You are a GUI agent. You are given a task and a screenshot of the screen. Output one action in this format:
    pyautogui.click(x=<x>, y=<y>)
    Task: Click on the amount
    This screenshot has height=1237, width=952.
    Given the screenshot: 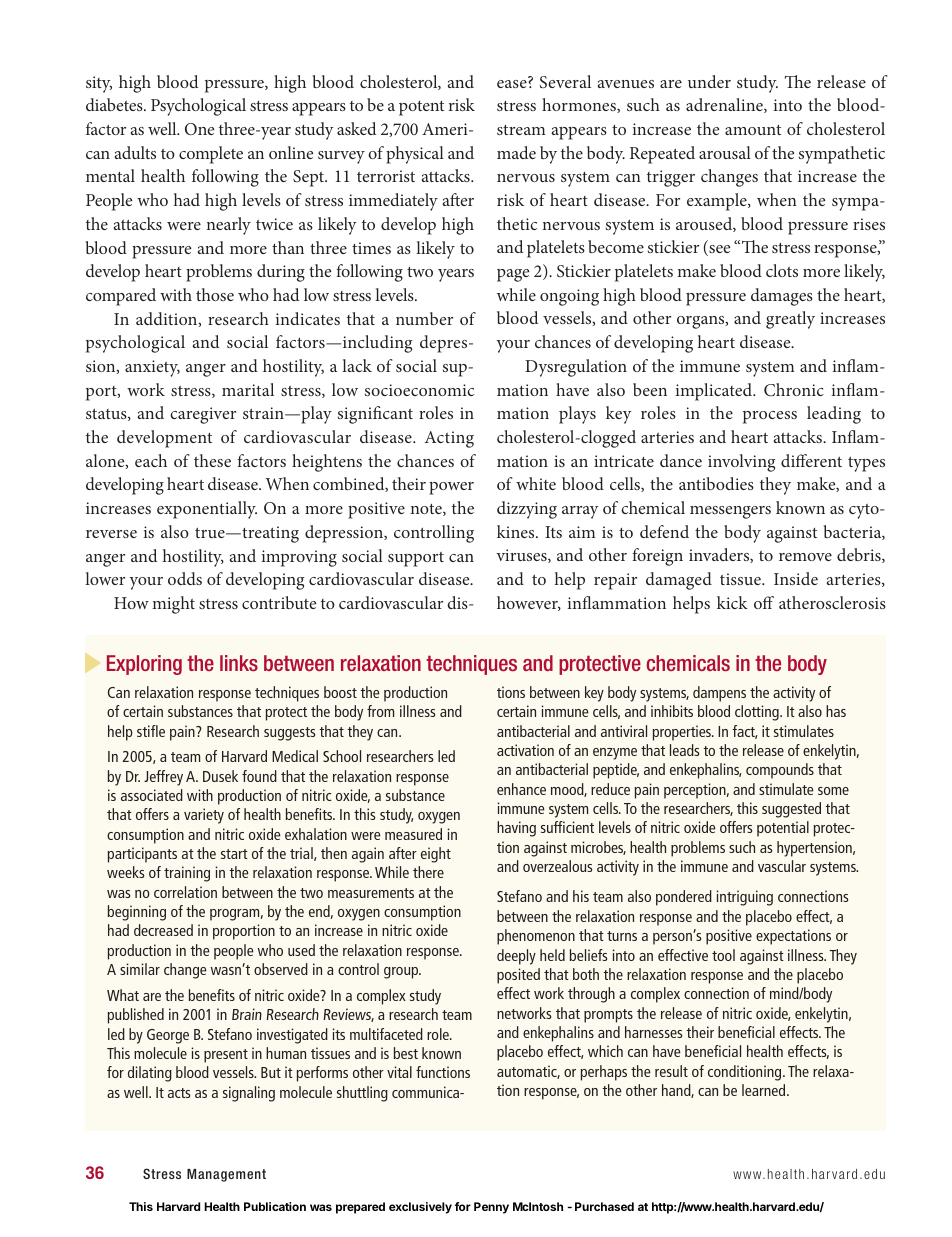 What is the action you would take?
    pyautogui.click(x=753, y=130)
